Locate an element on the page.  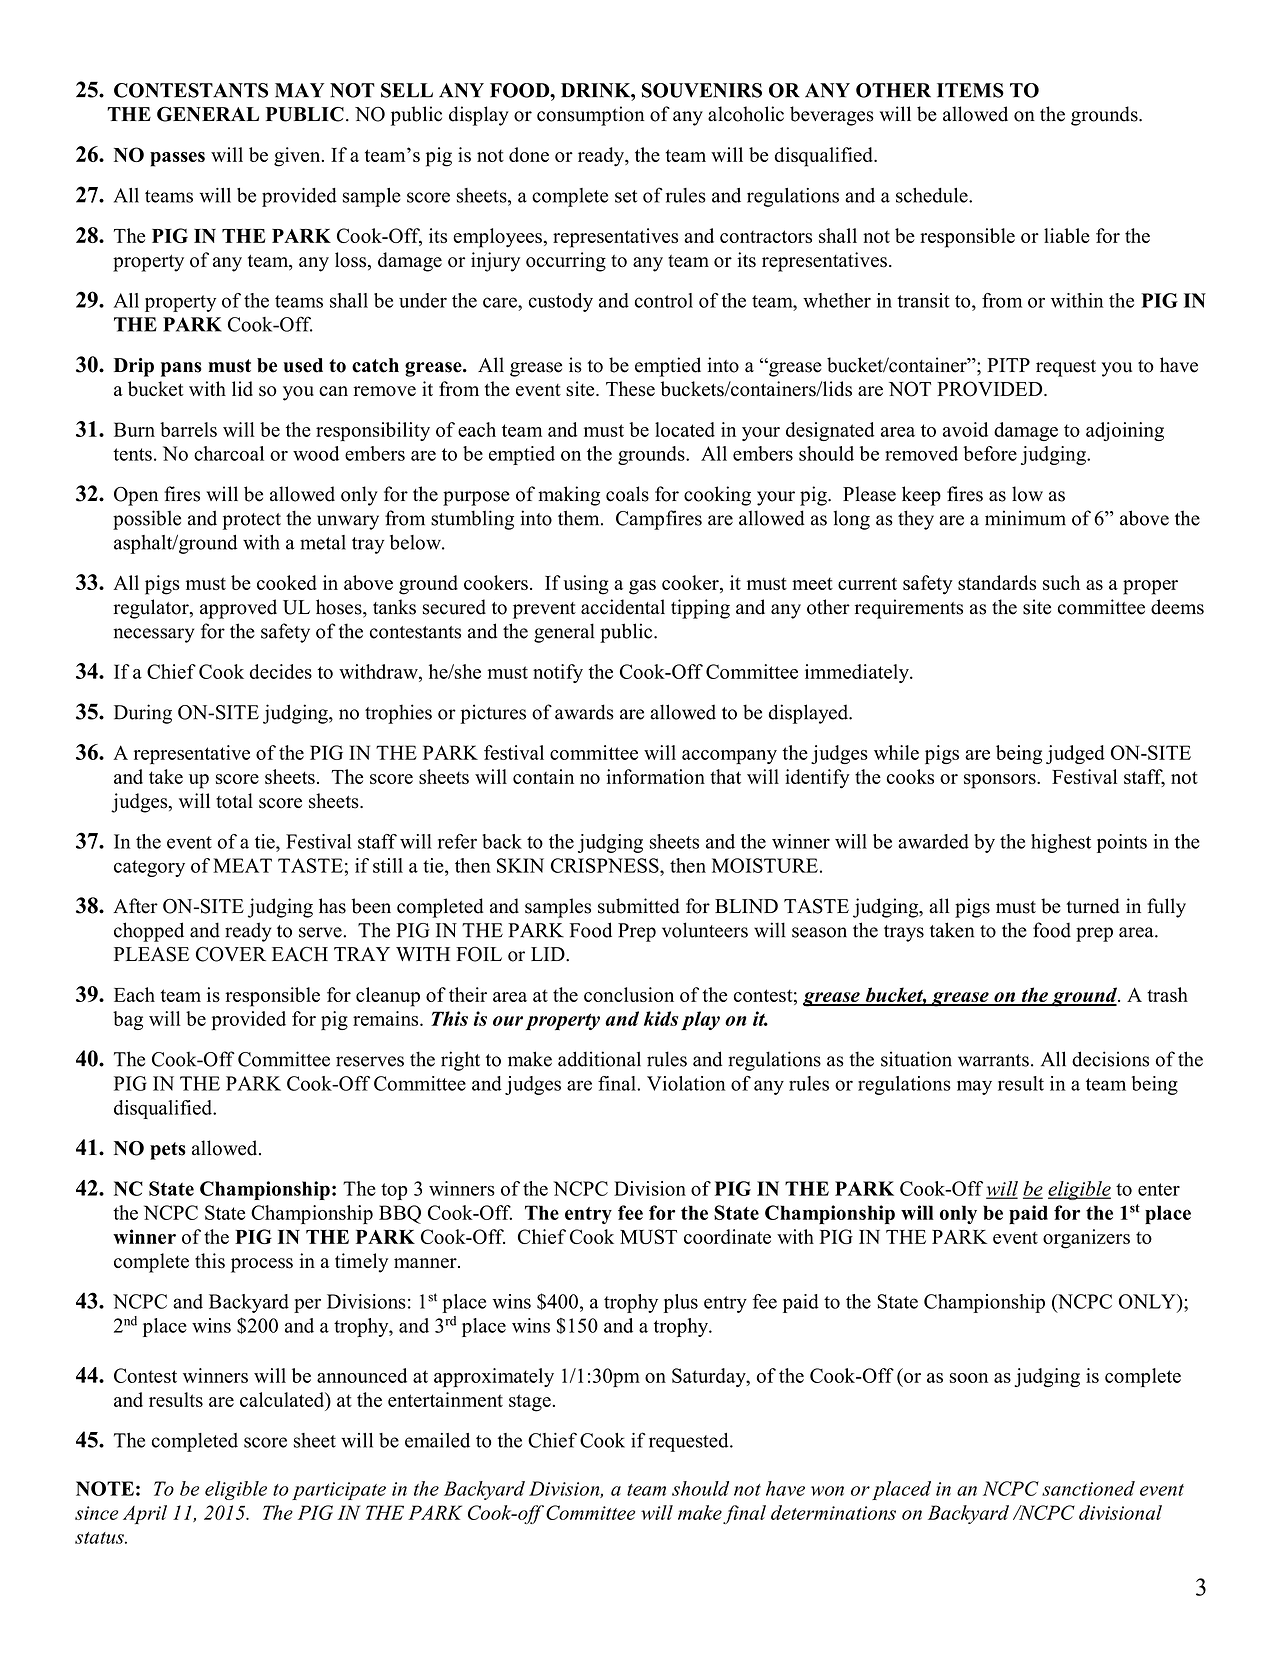
ITEMS is located at coordinates (970, 90).
